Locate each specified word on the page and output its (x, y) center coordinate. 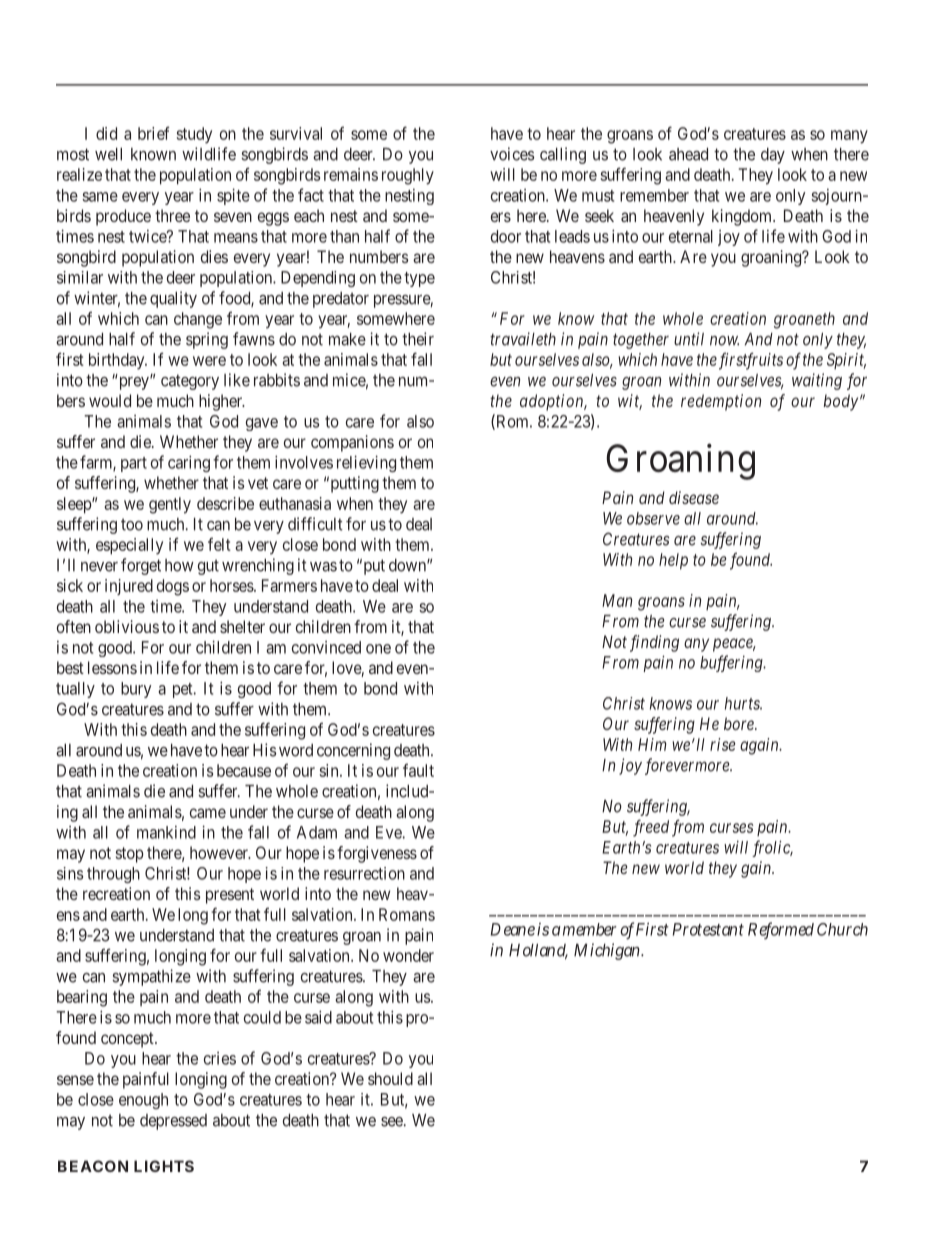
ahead (688, 154)
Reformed (781, 930)
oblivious (127, 626)
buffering (732, 663)
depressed (173, 1122)
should (390, 1078)
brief (154, 133)
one (378, 649)
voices (512, 154)
